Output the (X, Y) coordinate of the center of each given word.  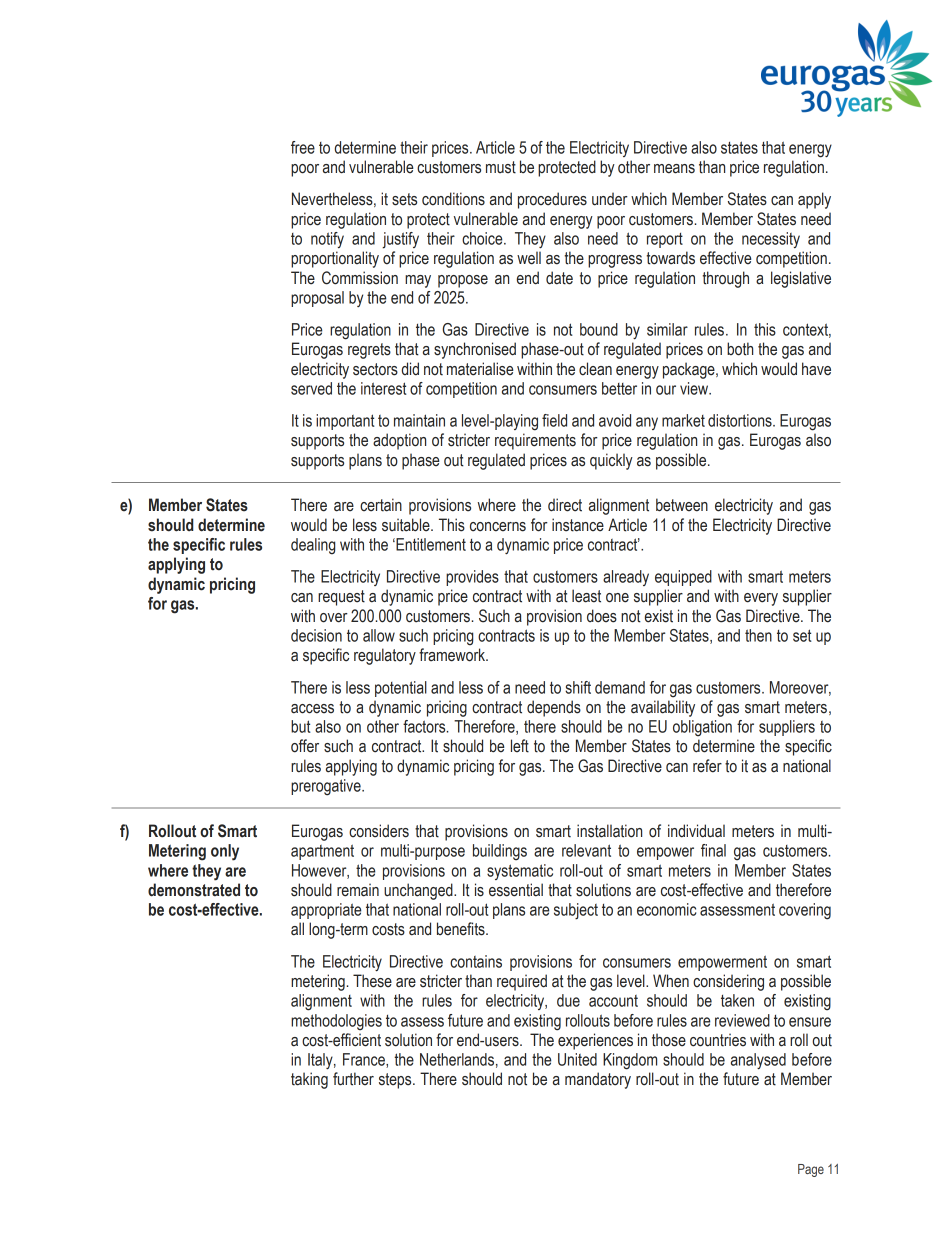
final (713, 850)
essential (516, 890)
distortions (741, 420)
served (311, 388)
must (501, 167)
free (303, 147)
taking (309, 1080)
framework (453, 655)
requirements (535, 441)
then (758, 635)
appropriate (326, 911)
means (674, 169)
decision (316, 635)
